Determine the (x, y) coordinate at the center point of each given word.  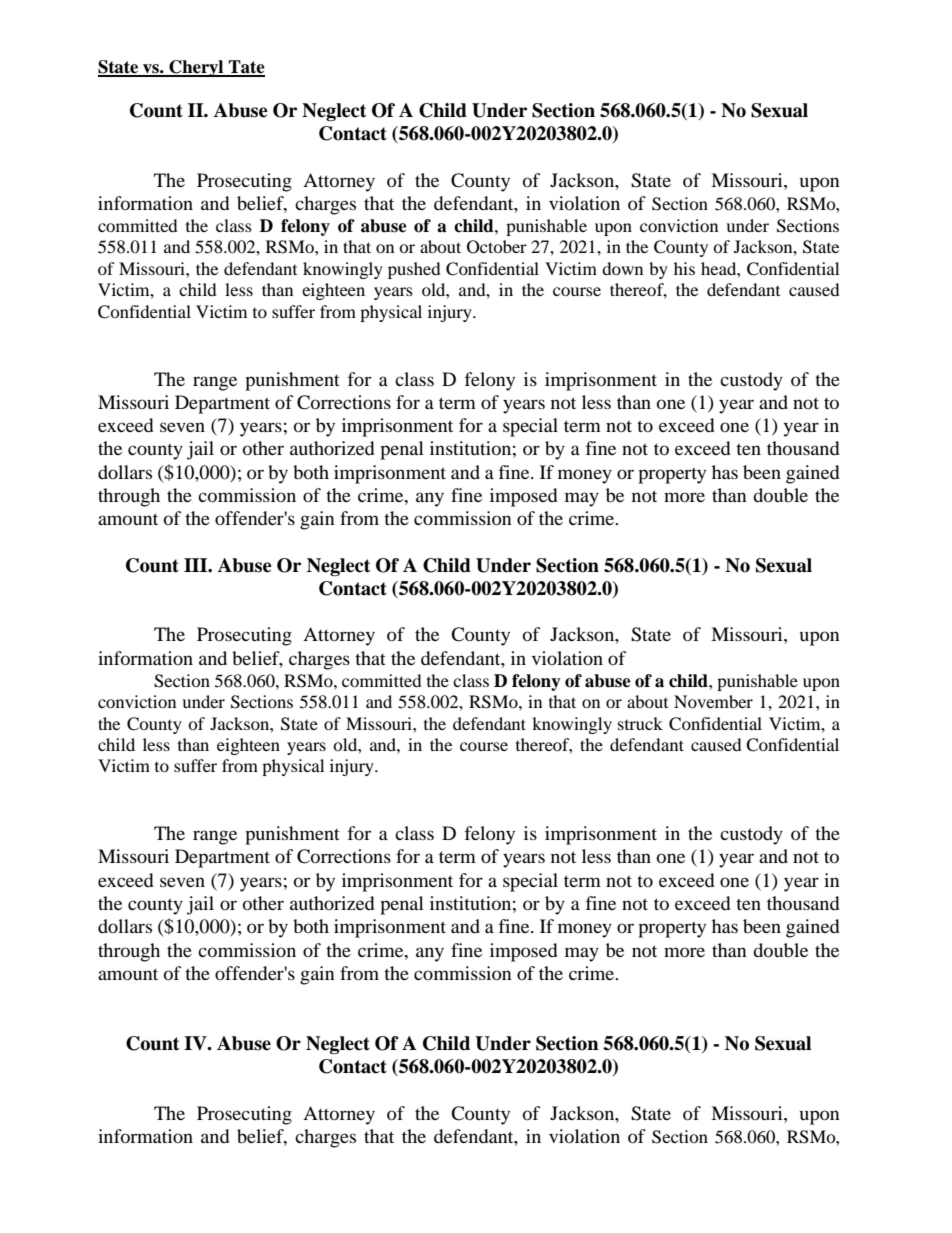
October (497, 247)
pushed (414, 270)
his (684, 268)
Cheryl (196, 68)
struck (640, 723)
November (713, 701)
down (622, 268)
